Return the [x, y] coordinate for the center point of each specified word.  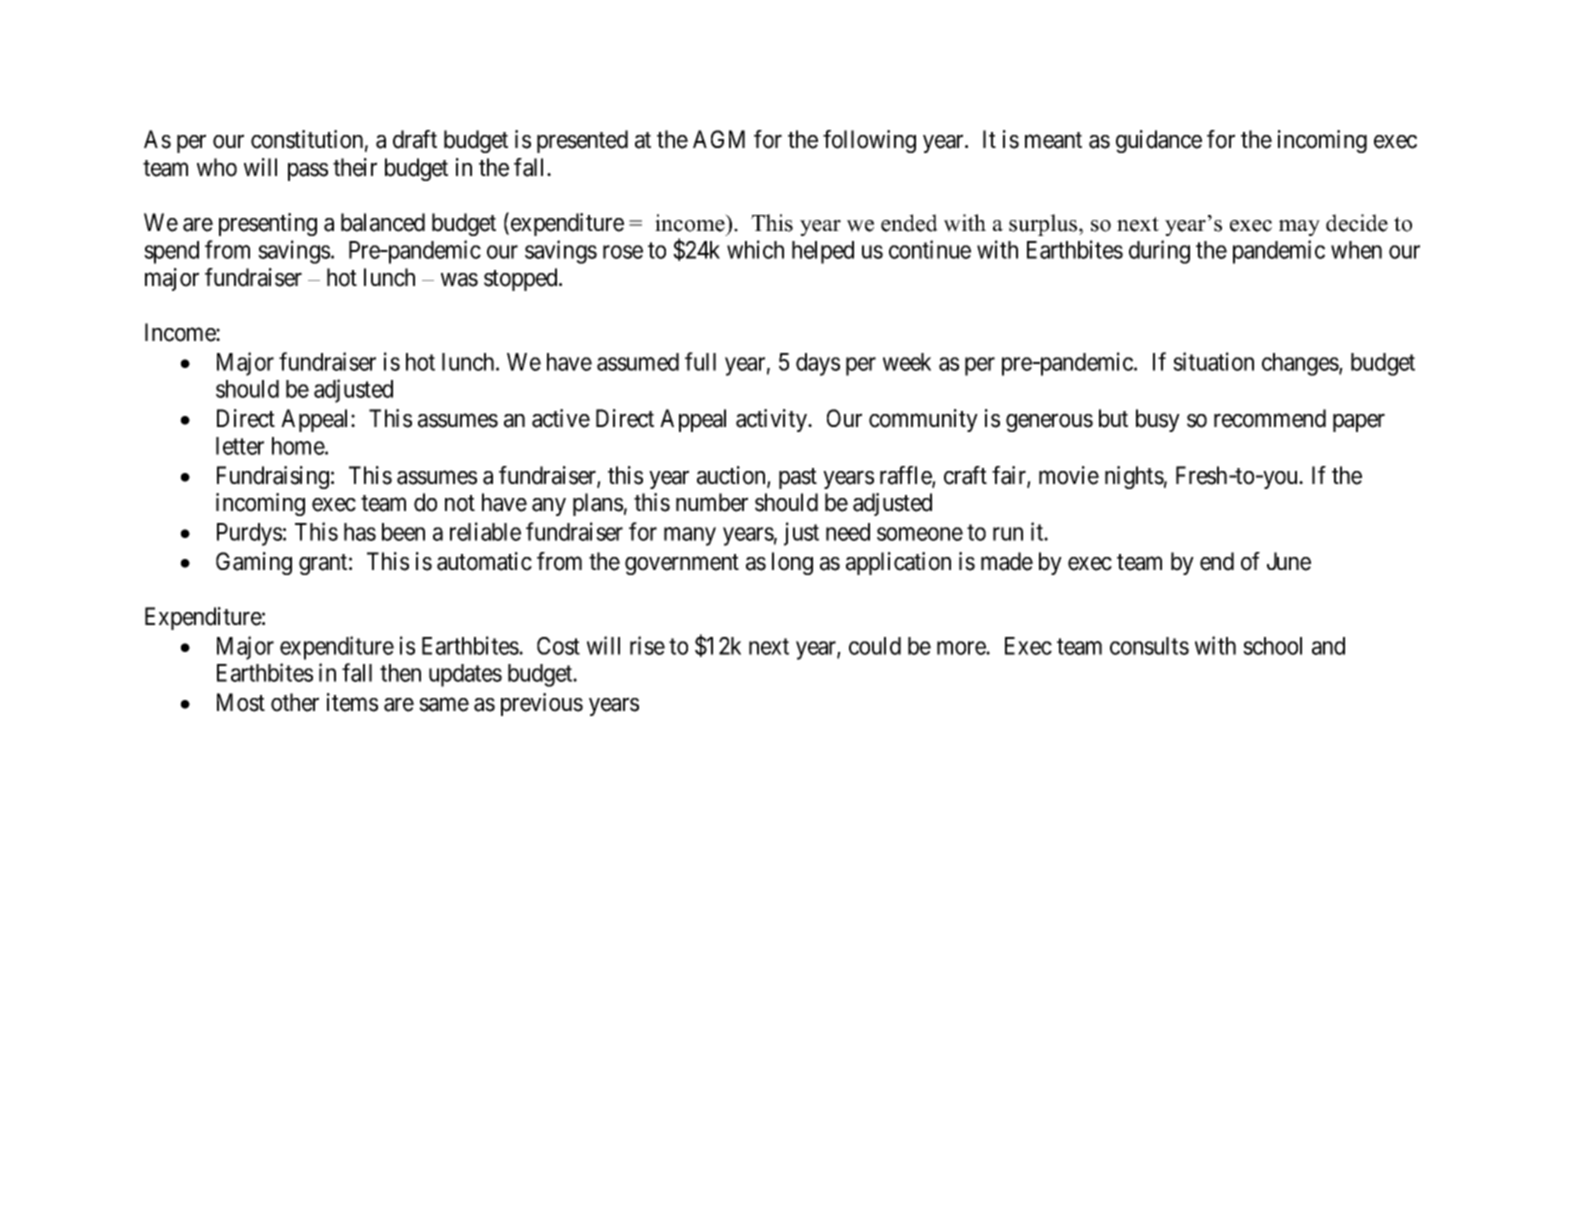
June [1289, 561]
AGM [719, 139]
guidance [1159, 141]
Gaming [254, 563]
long [792, 563]
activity [772, 420]
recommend [1270, 418]
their [355, 167]
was [459, 280]
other [295, 702]
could [875, 646]
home [299, 446]
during [1159, 252]
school [1272, 646]
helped [823, 252]
